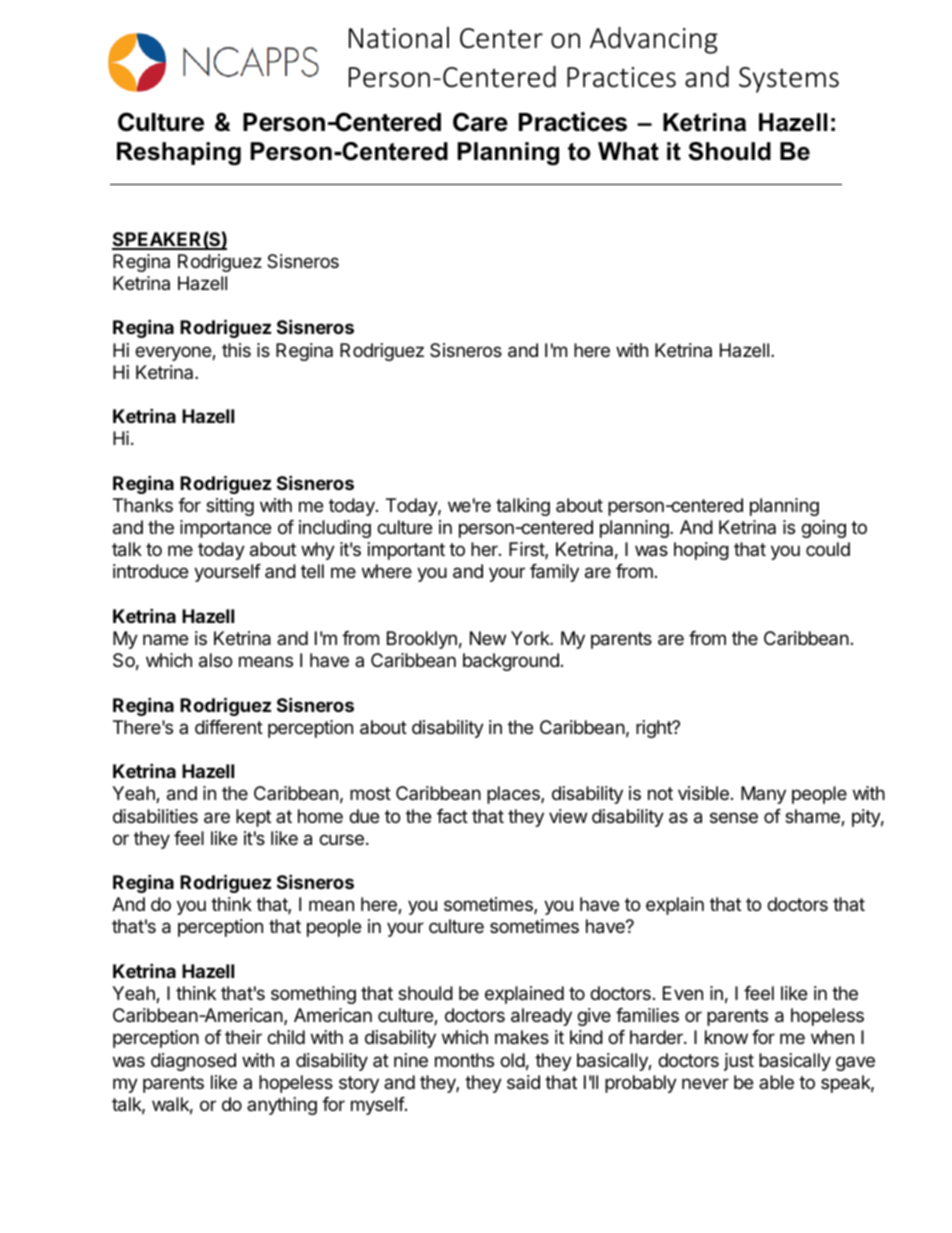 The width and height of the screenshot is (952, 1233). I want to click on Many, so click(763, 795).
